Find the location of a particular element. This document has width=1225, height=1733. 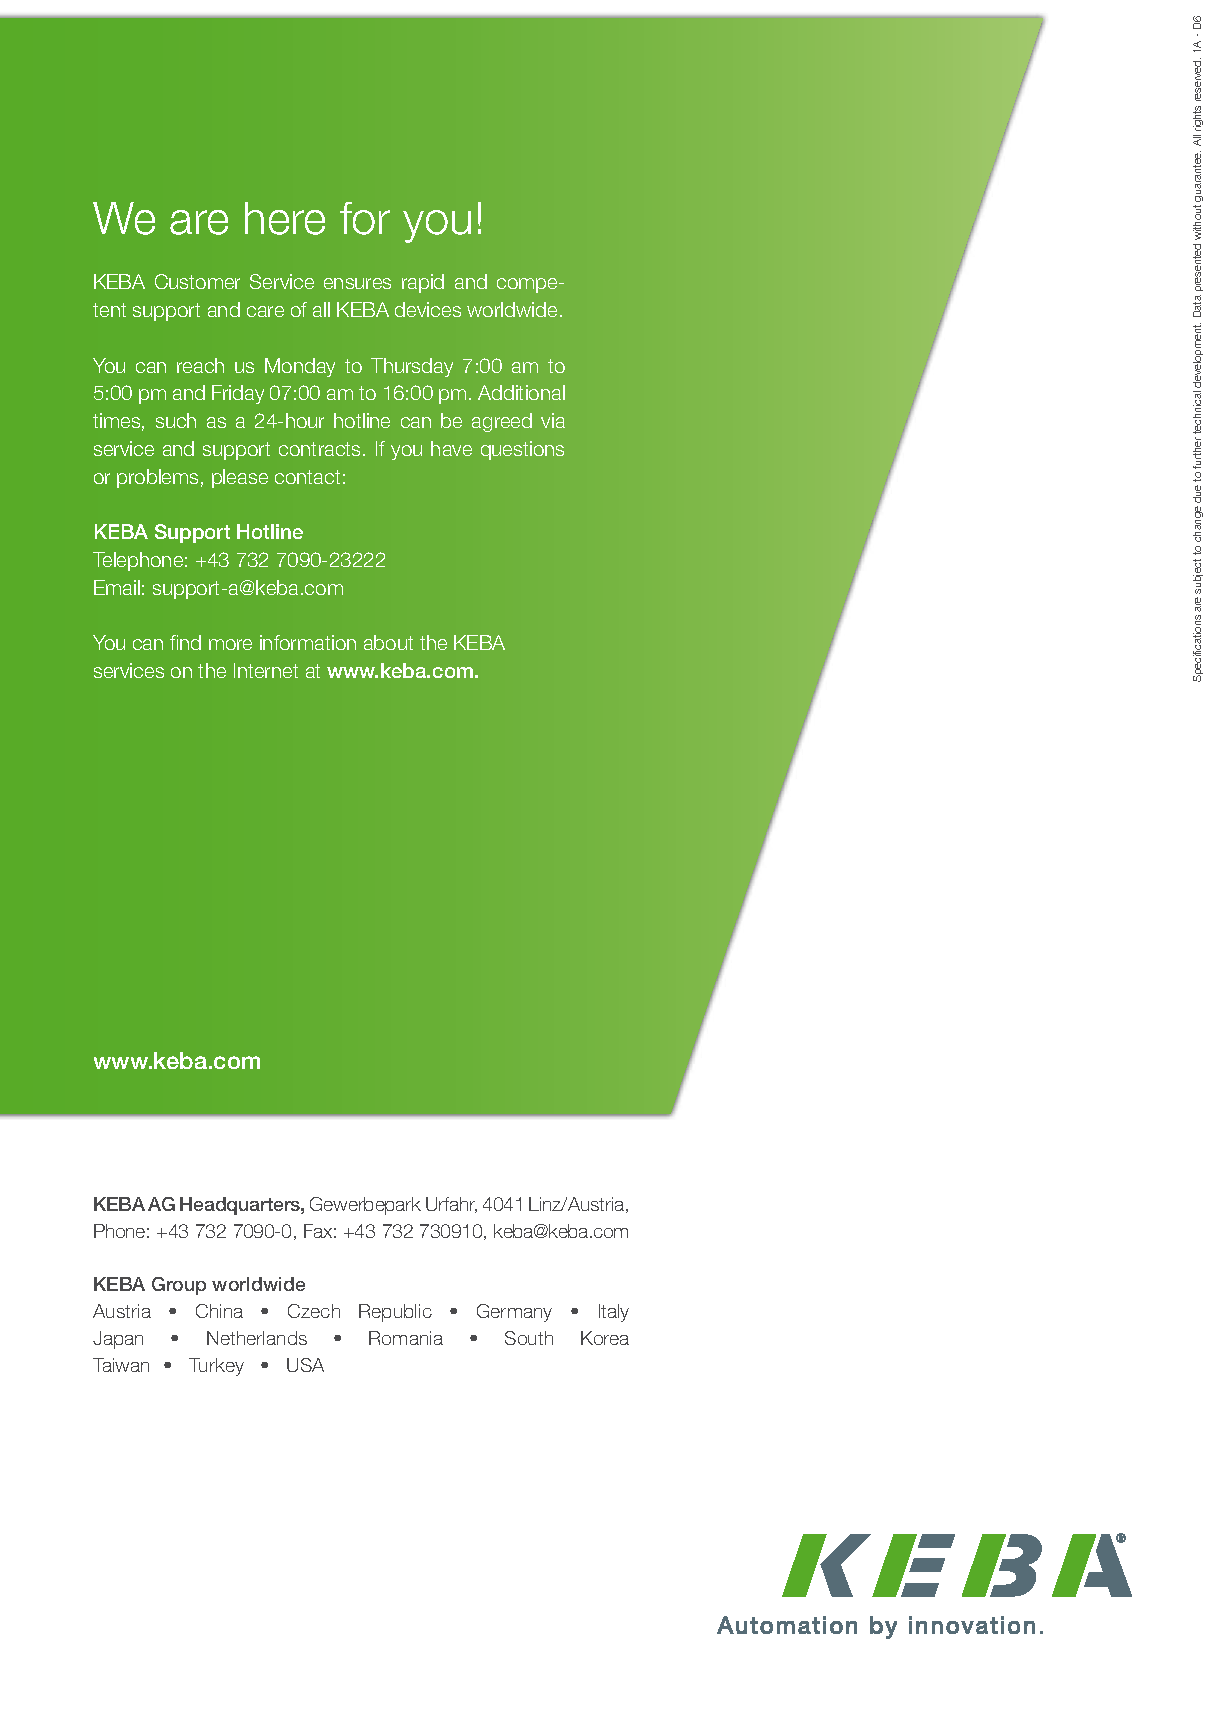

ensures is located at coordinates (357, 283).
